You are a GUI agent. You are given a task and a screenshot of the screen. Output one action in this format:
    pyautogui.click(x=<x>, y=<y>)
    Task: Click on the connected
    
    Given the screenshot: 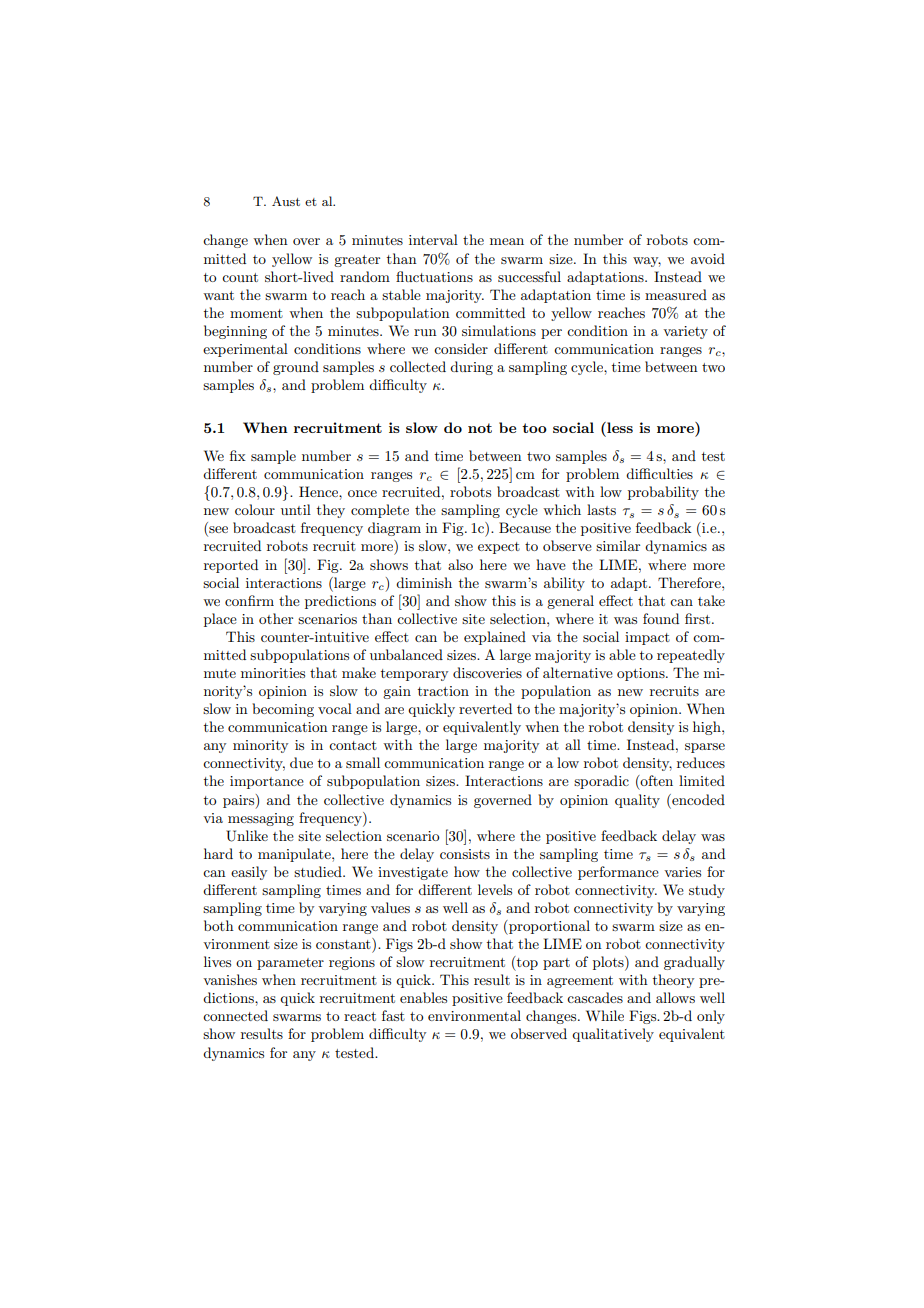 What is the action you would take?
    pyautogui.click(x=235, y=1015)
